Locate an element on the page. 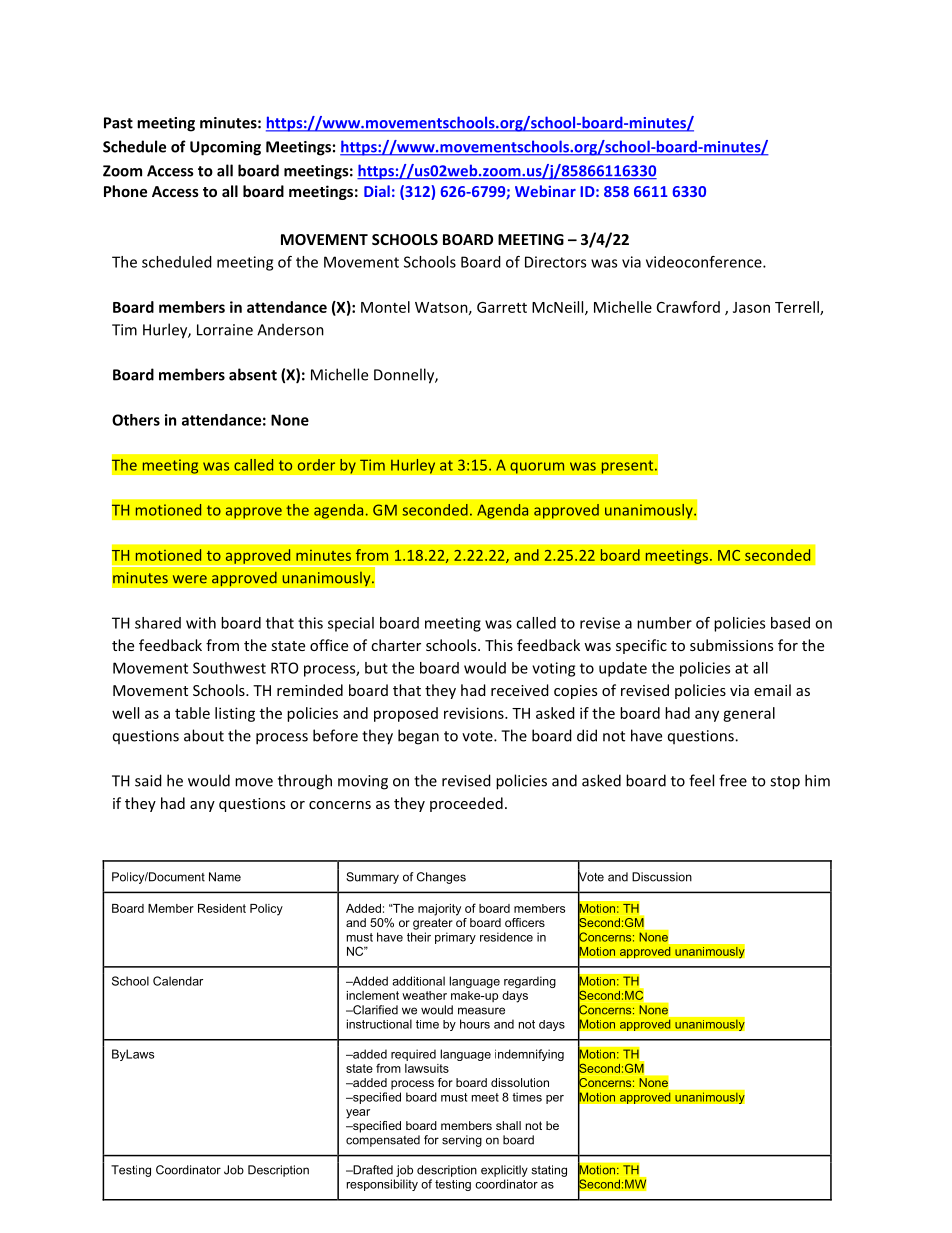 The width and height of the page is (952, 1233). free is located at coordinates (733, 780).
